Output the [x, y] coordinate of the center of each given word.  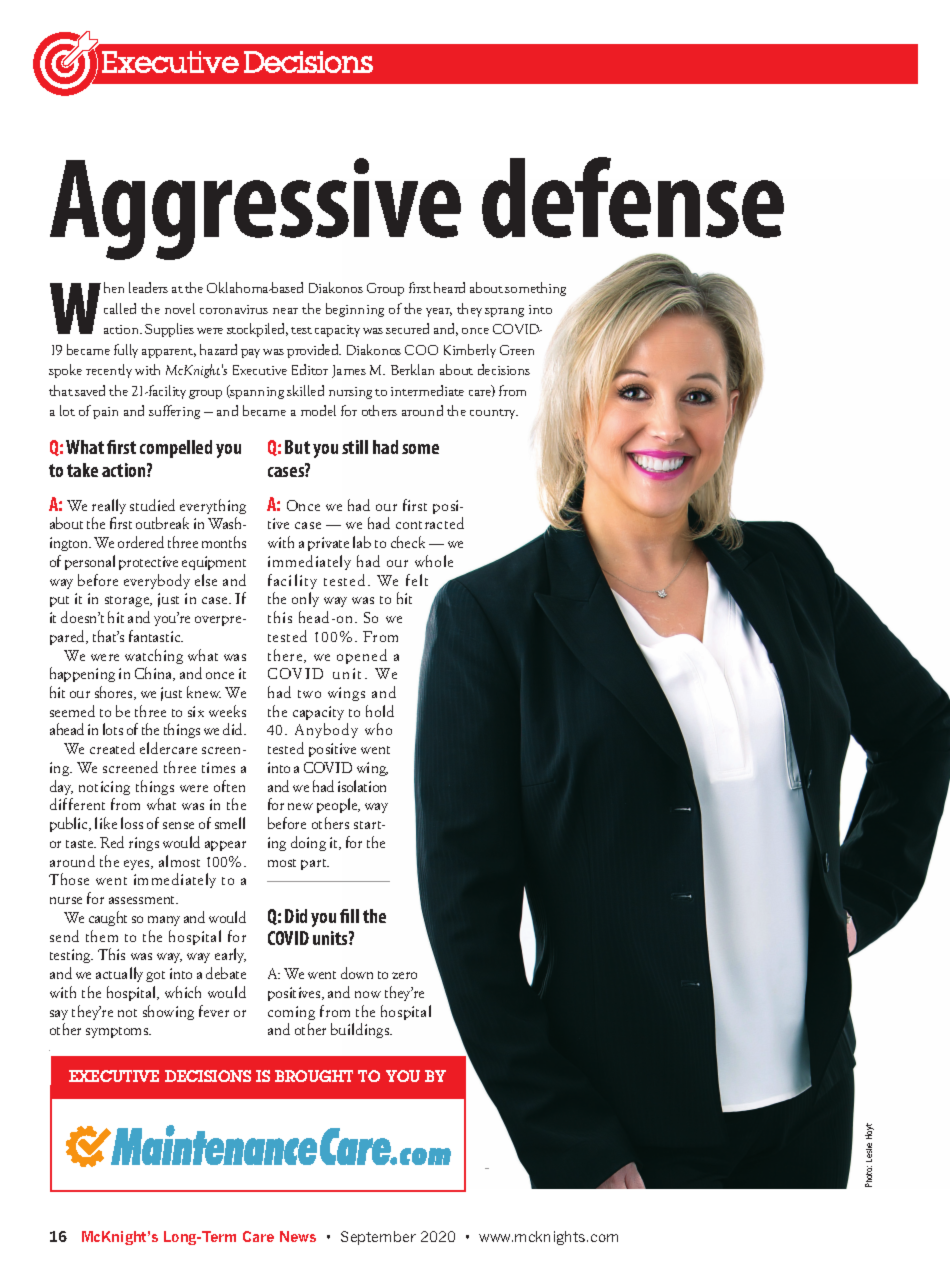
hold [380, 711]
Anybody [326, 730]
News [298, 1236]
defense [633, 197]
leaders [148, 287]
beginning [355, 310]
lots [113, 729]
